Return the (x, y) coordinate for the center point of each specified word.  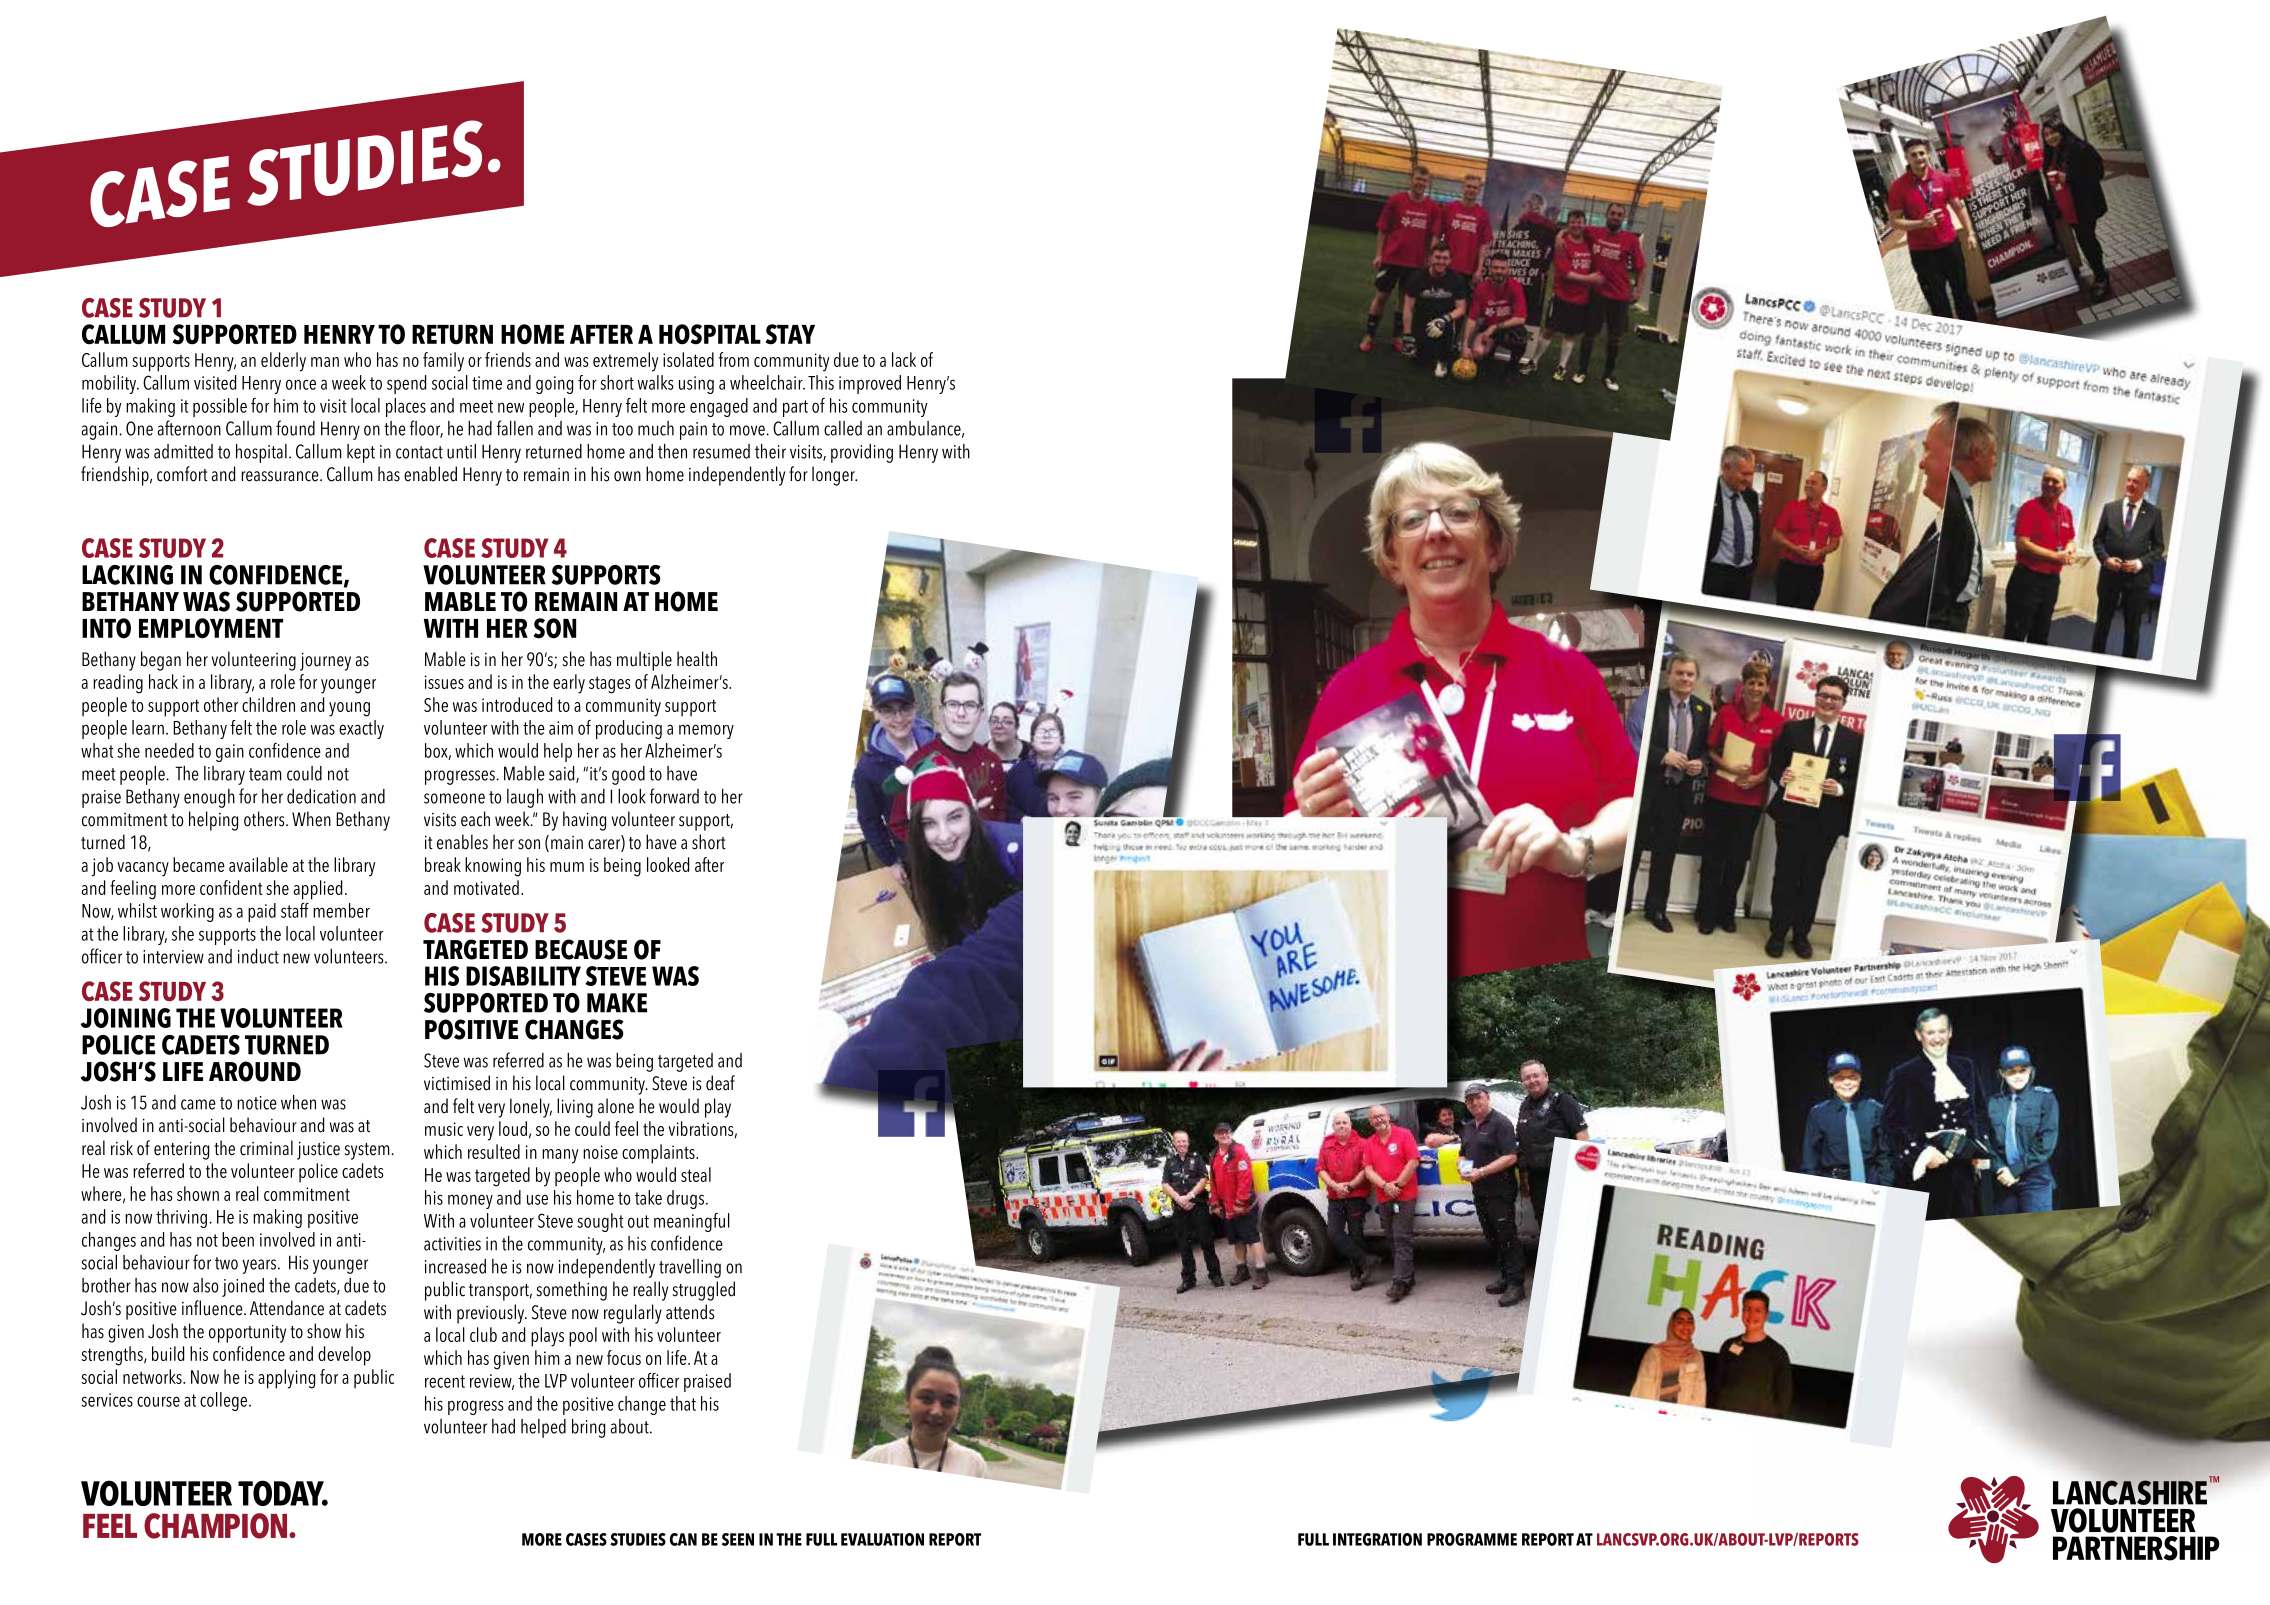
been (238, 1239)
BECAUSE (581, 949)
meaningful (692, 1222)
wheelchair (767, 382)
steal (696, 1174)
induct (258, 956)
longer (834, 476)
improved (870, 384)
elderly (283, 362)
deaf (720, 1083)
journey (325, 662)
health (697, 659)
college (225, 1401)
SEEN (738, 1539)
